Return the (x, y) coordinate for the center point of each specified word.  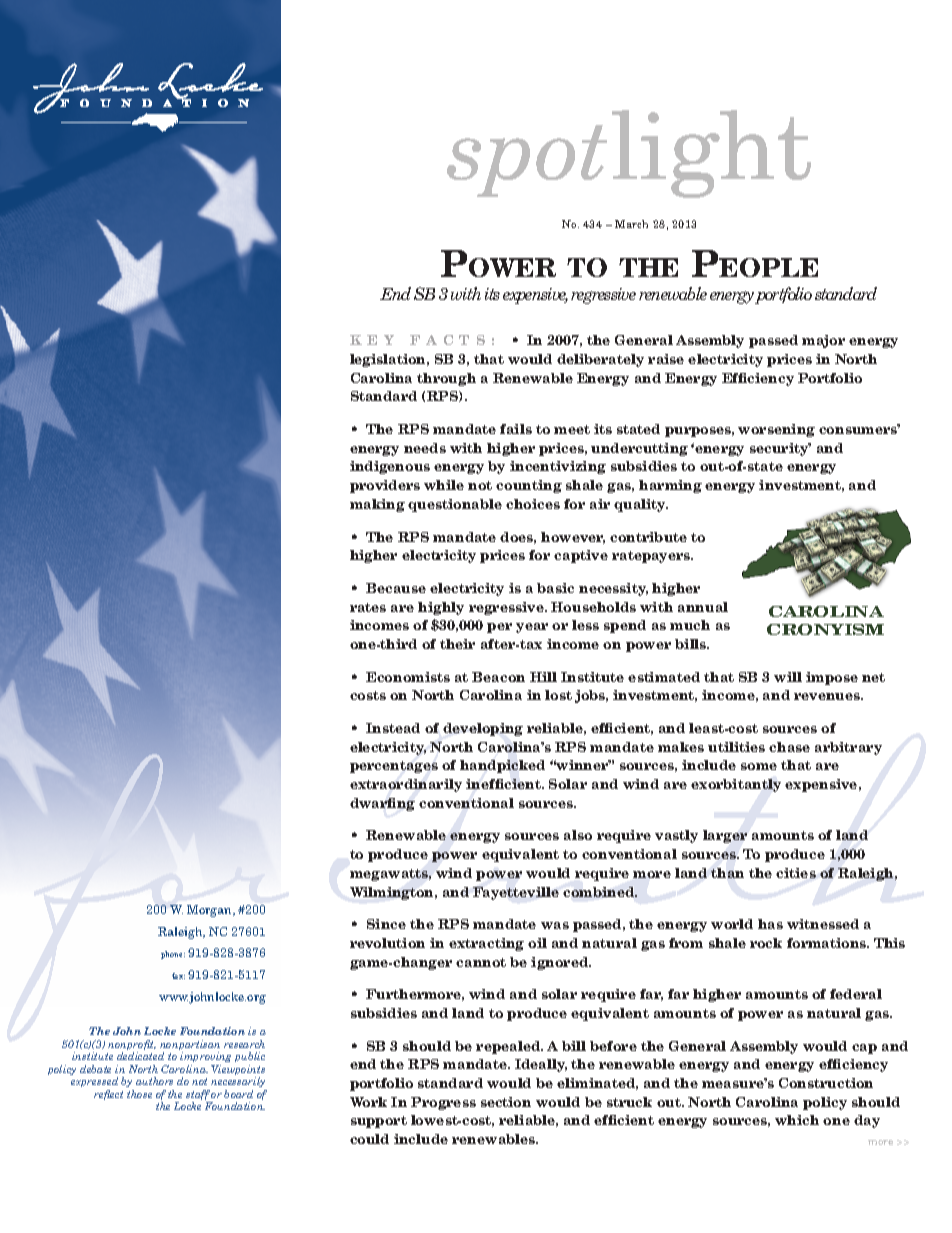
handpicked (502, 766)
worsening (776, 430)
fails (516, 429)
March (631, 224)
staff (198, 1096)
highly (441, 608)
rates (368, 607)
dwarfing (382, 804)
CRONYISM (825, 629)
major (823, 341)
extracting (486, 944)
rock (766, 943)
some (759, 766)
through (446, 379)
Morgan (210, 911)
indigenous (390, 467)
